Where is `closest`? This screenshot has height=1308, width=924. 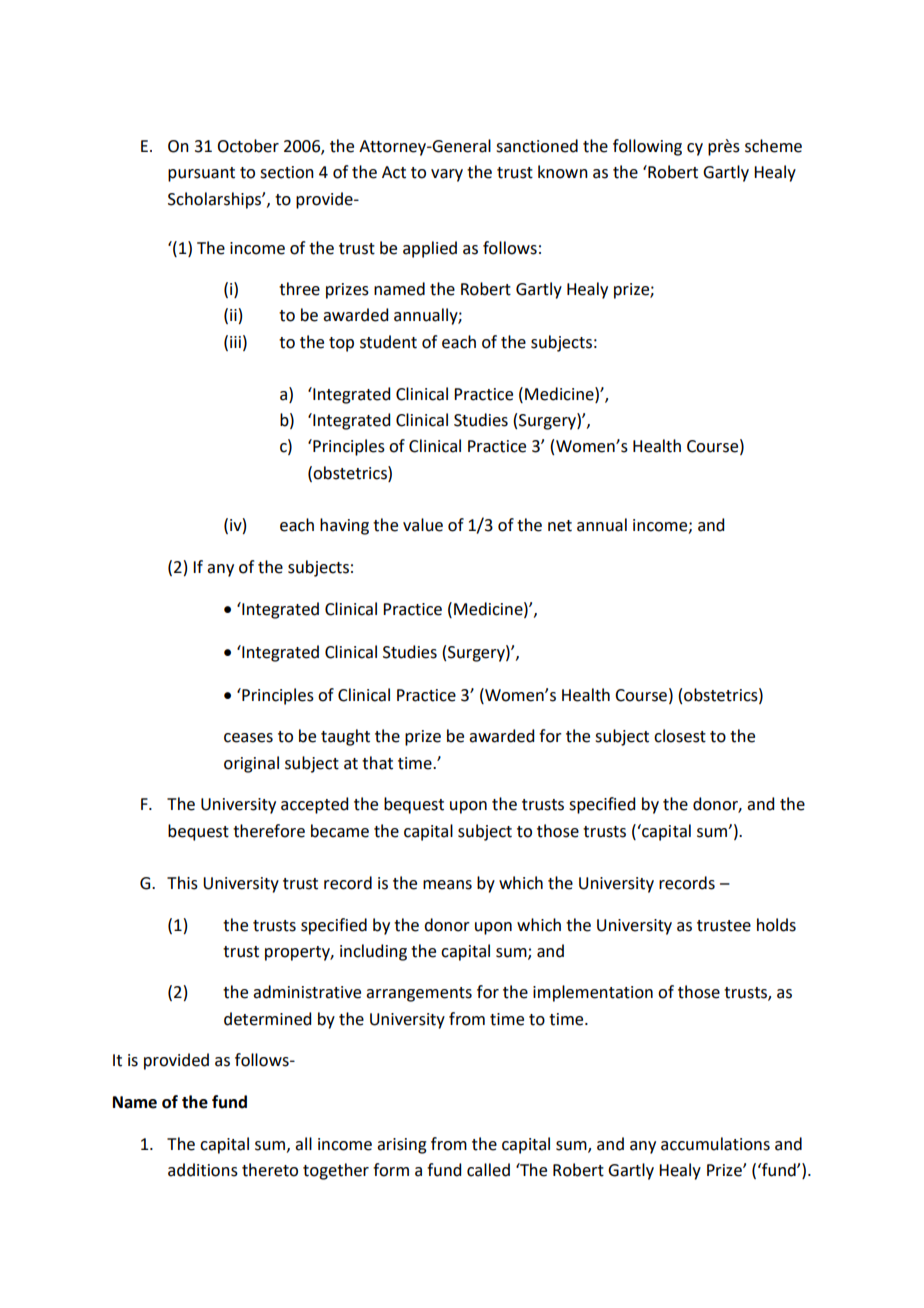
closest is located at coordinates (680, 736).
